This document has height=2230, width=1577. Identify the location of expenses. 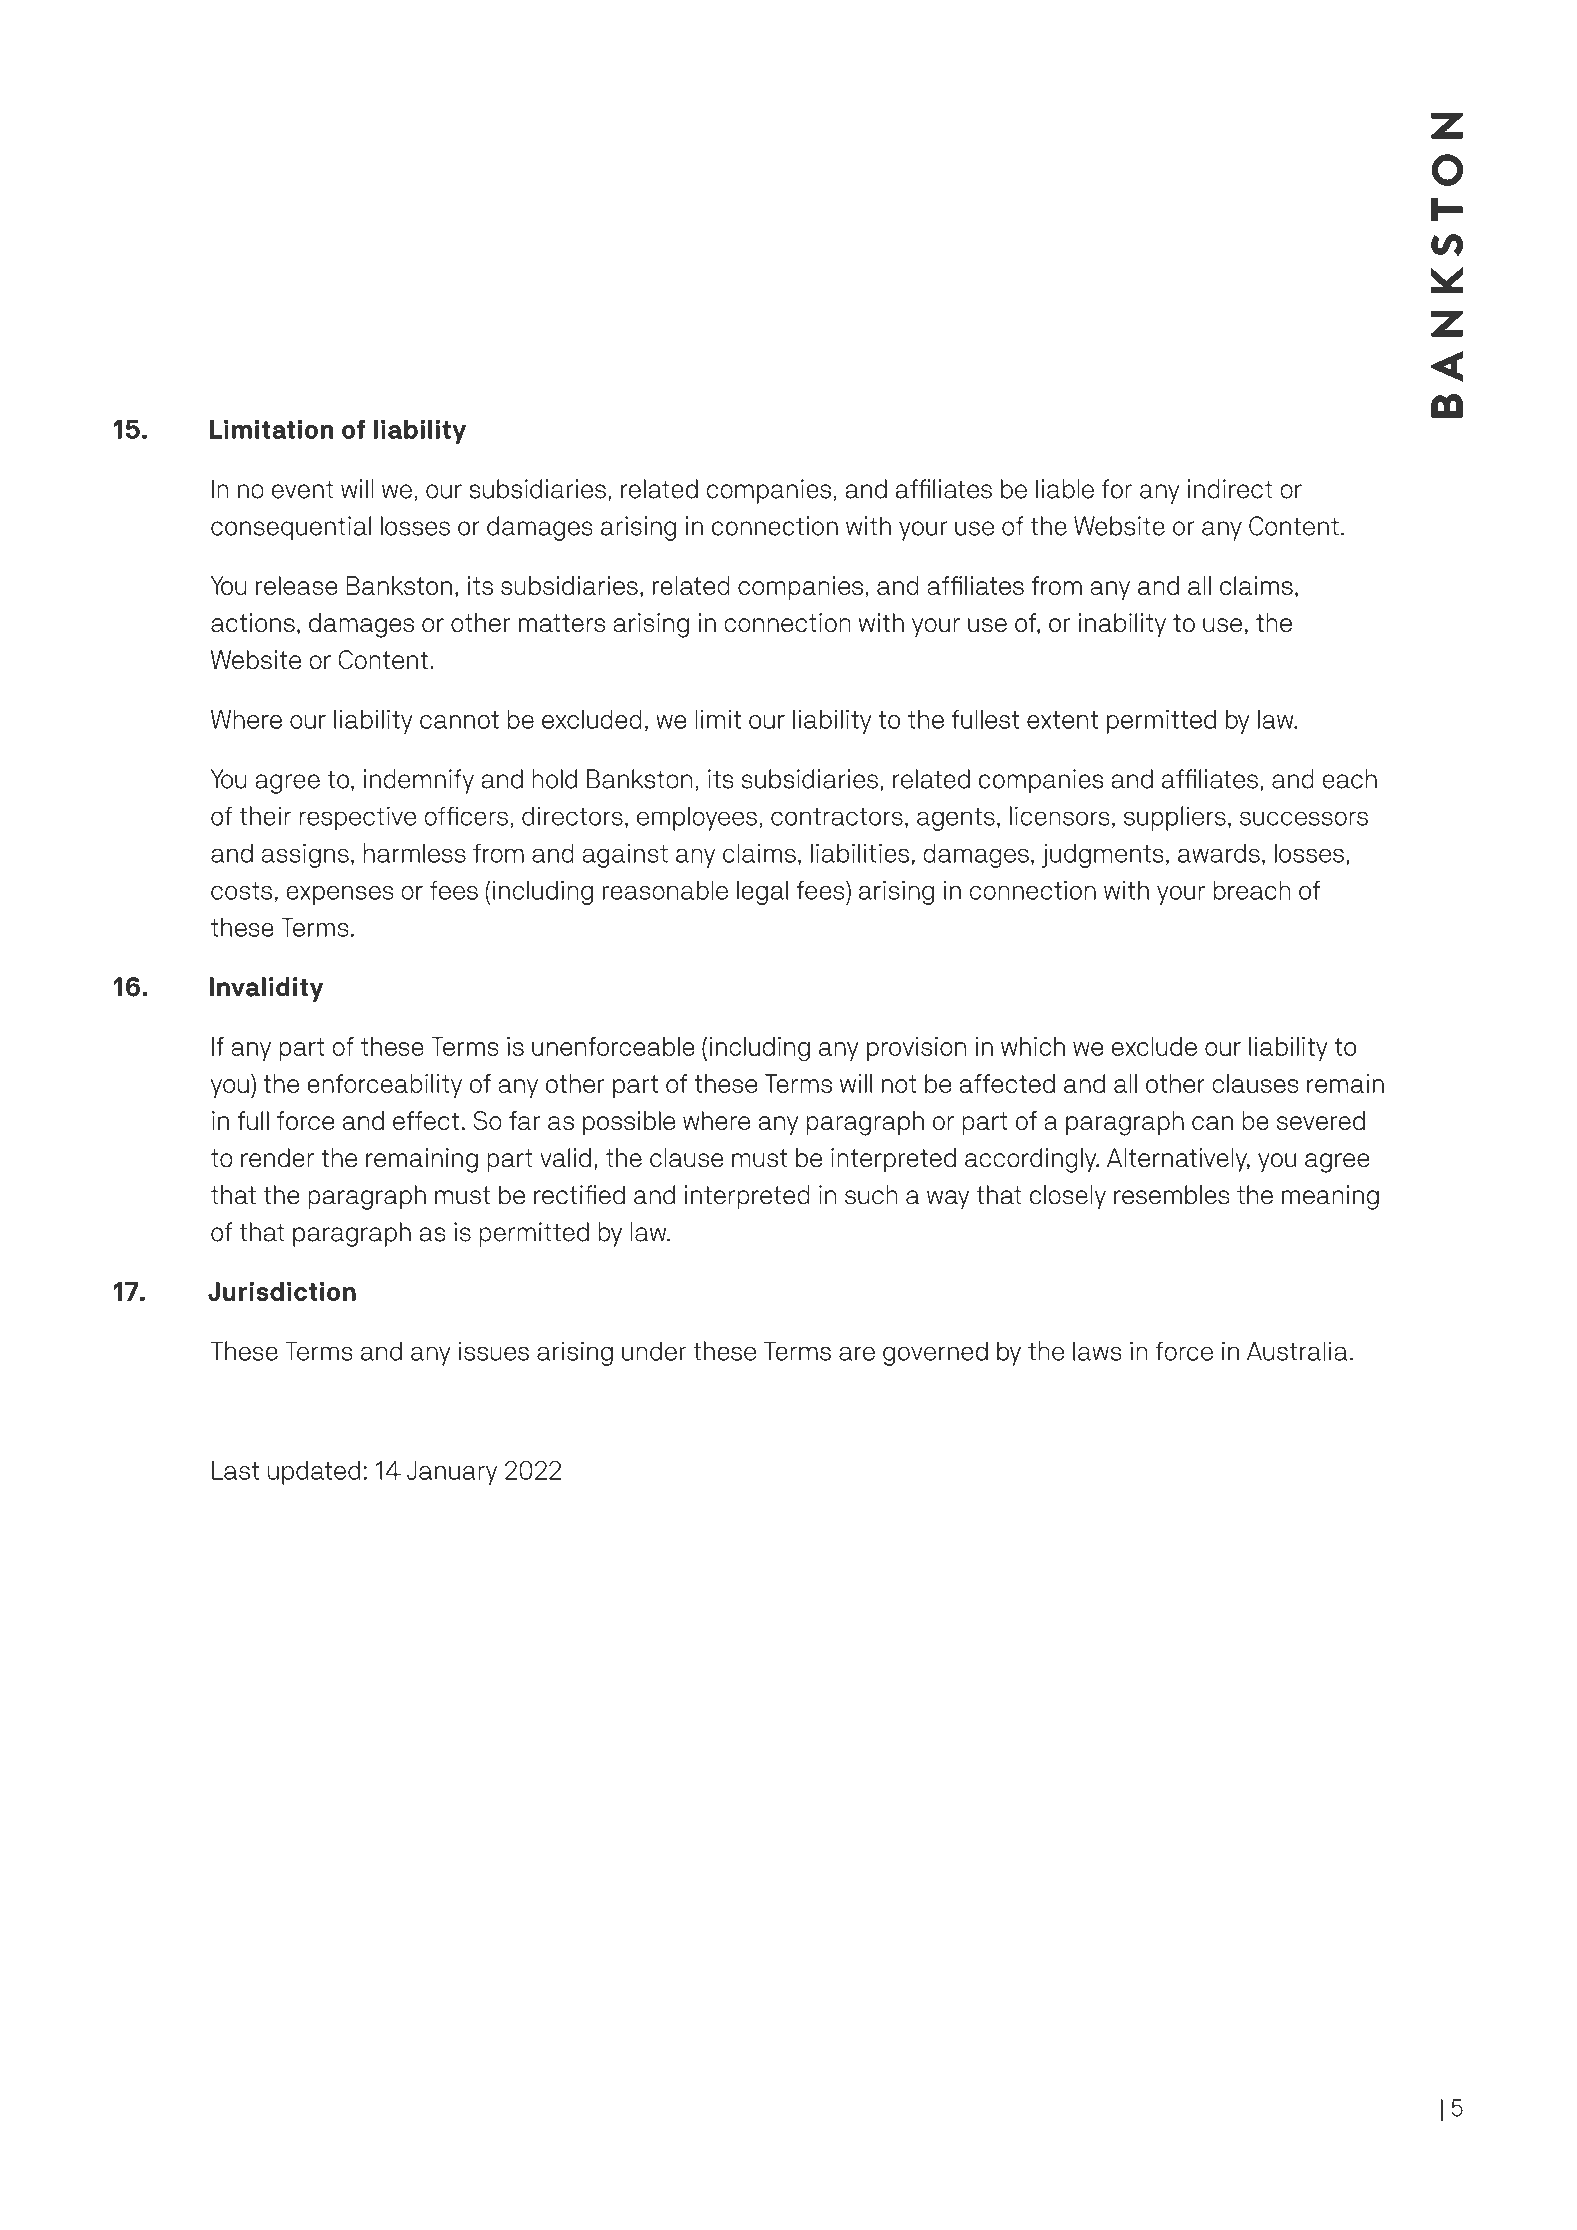
(340, 895).
